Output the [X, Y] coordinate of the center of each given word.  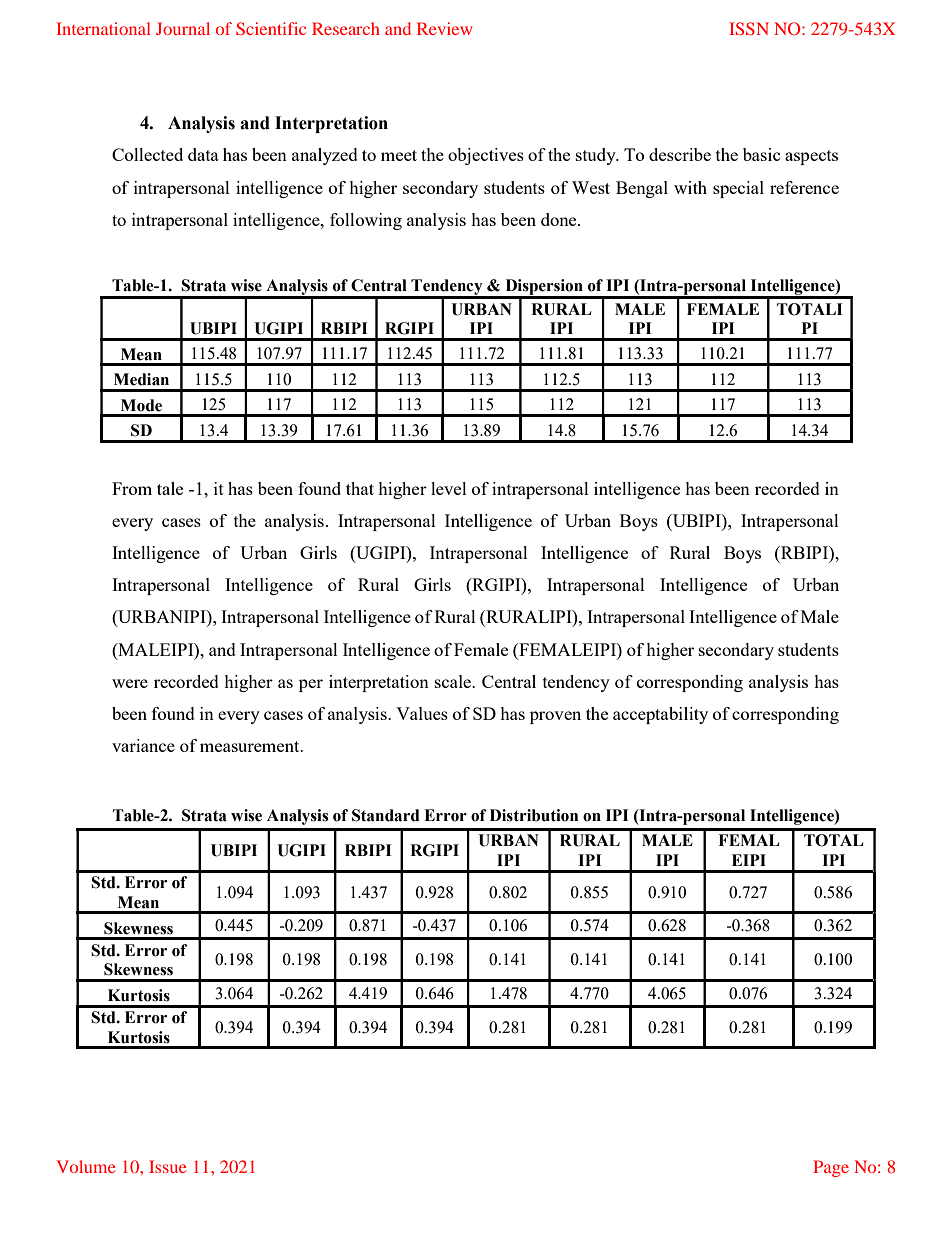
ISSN [749, 28]
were [130, 683]
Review [444, 28]
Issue [168, 1166]
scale [454, 681]
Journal [183, 28]
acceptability [660, 715]
